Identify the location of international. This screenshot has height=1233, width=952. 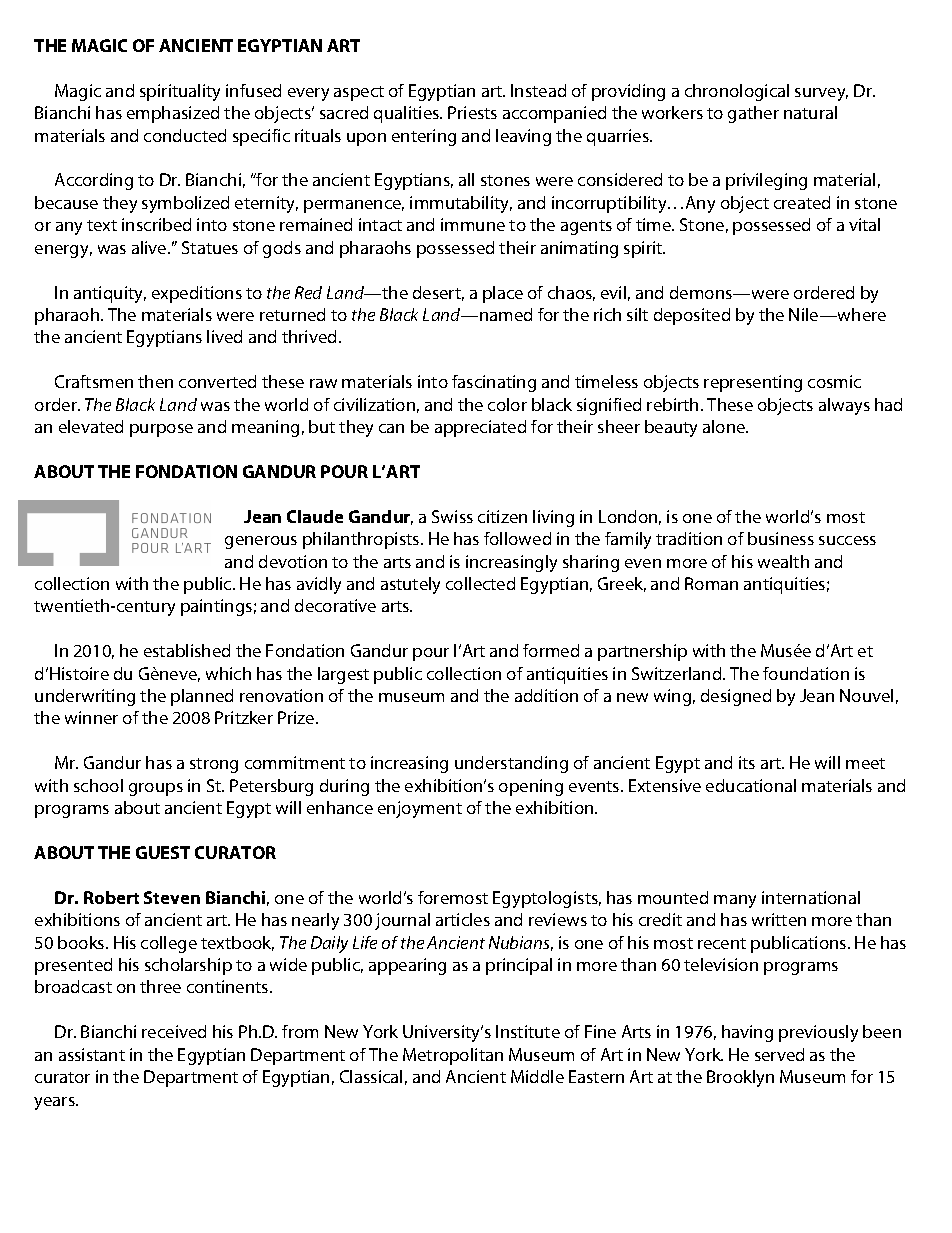
(811, 897).
